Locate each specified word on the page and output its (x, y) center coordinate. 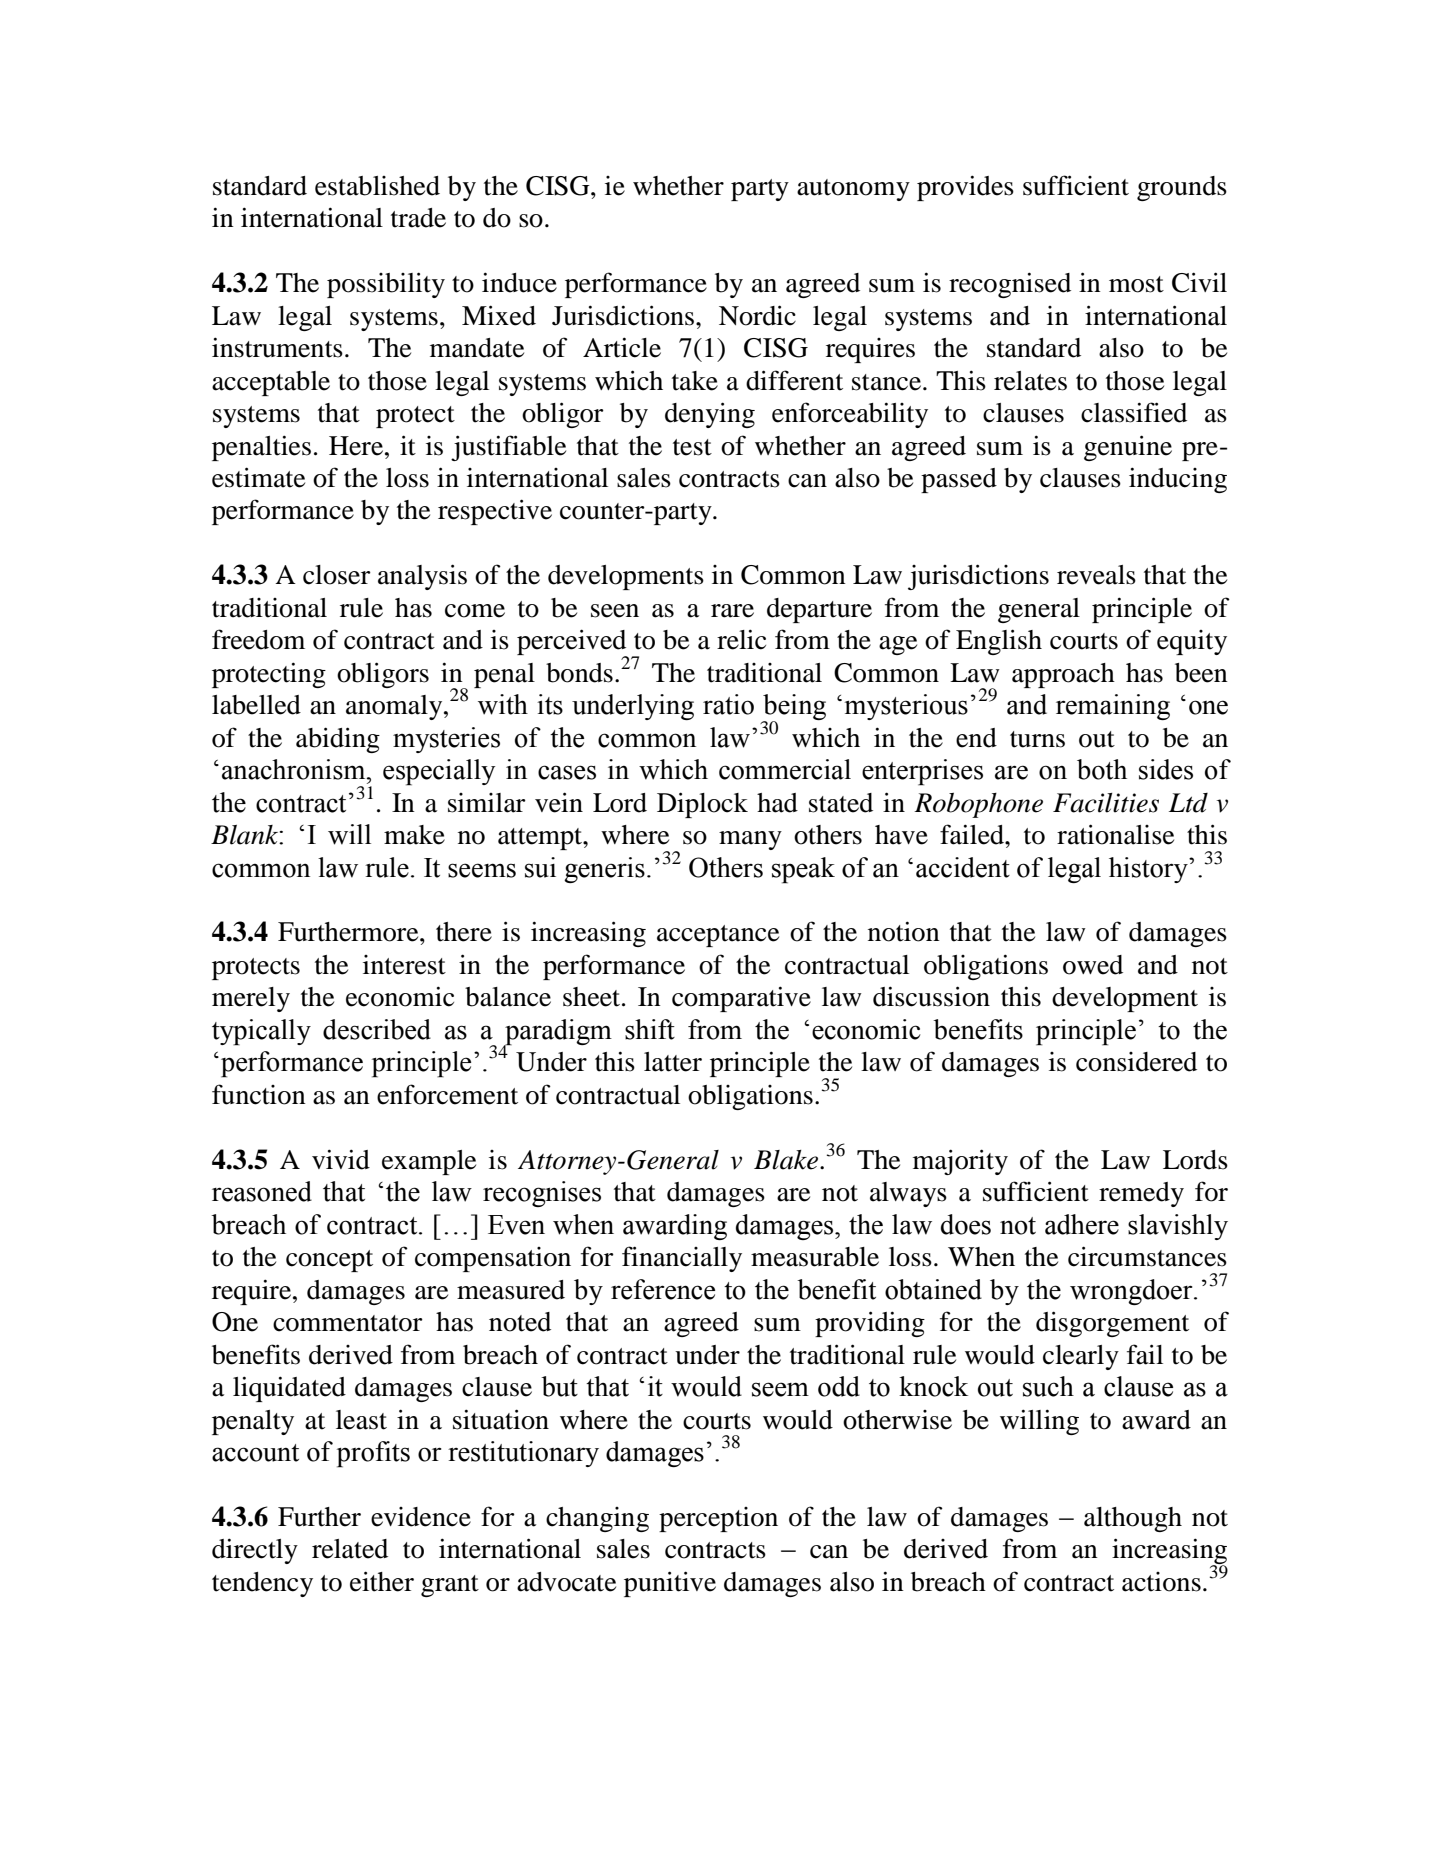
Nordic (757, 315)
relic (741, 639)
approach (1063, 675)
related (350, 1549)
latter (673, 1062)
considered (1136, 1062)
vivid (341, 1159)
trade (418, 218)
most (1136, 284)
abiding (338, 740)
